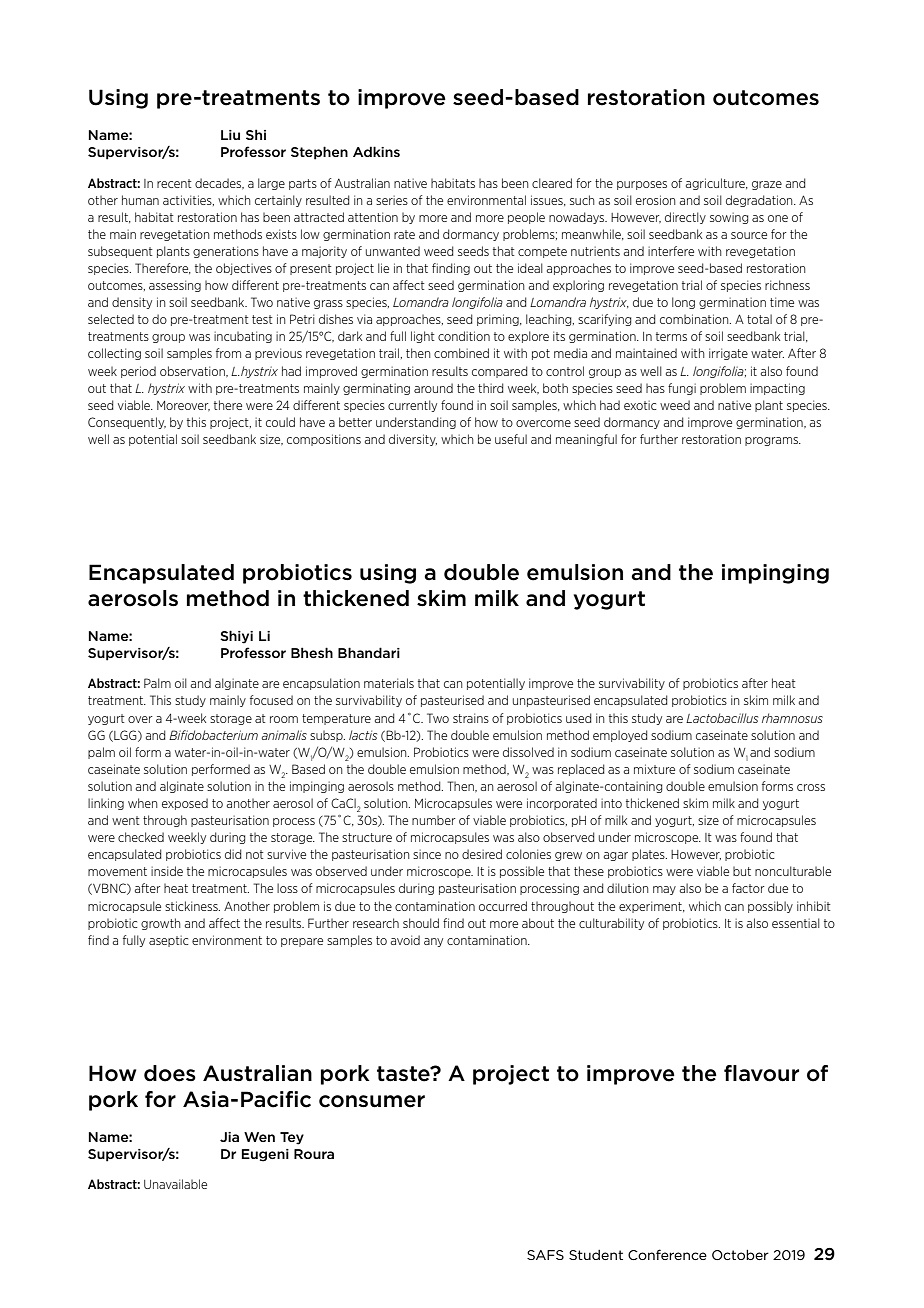 This document has width=924, height=1308. Describe the element at coordinates (175, 1184) in the document. I see `Unavailable` at that location.
